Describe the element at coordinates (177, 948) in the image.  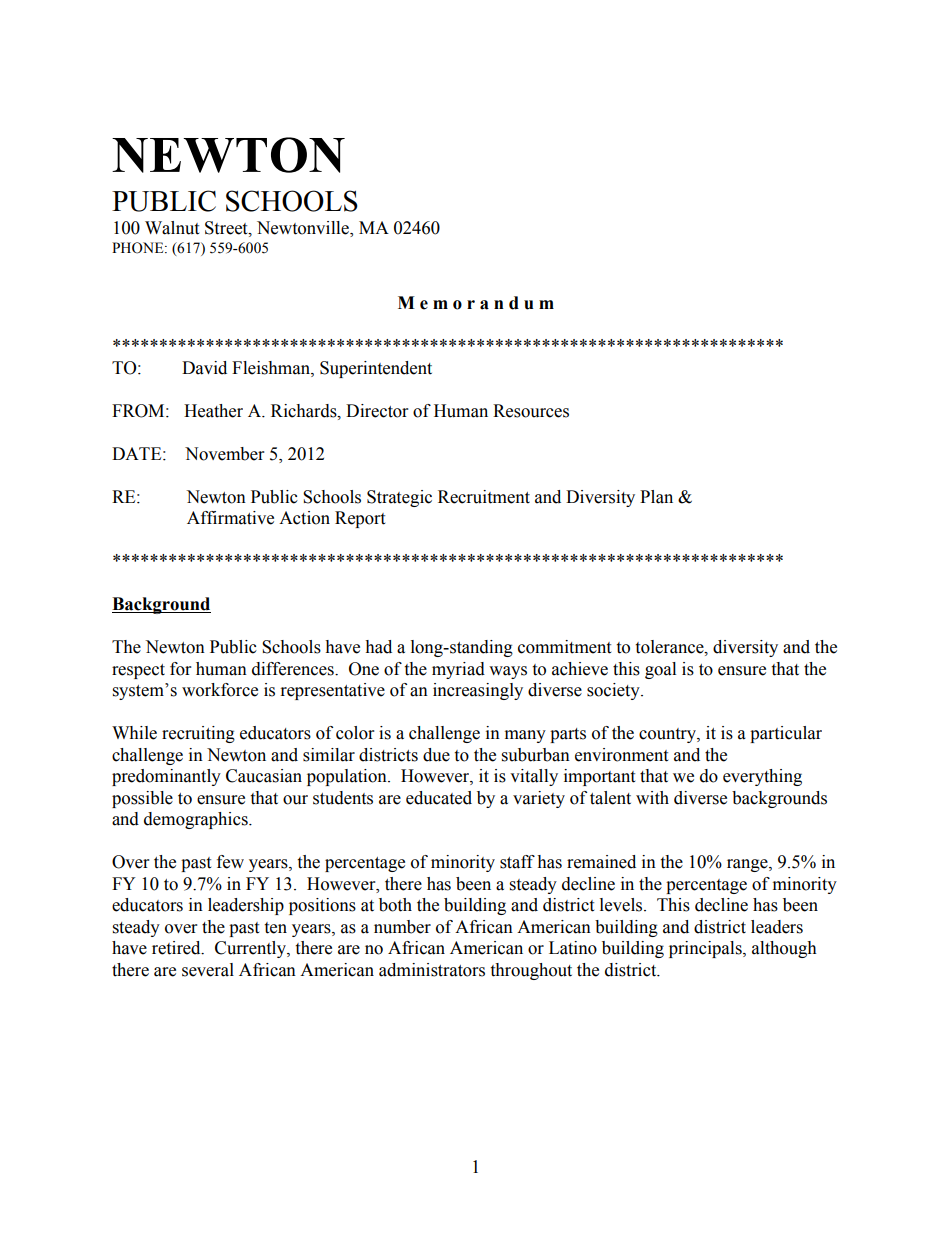
I see `retired` at that location.
